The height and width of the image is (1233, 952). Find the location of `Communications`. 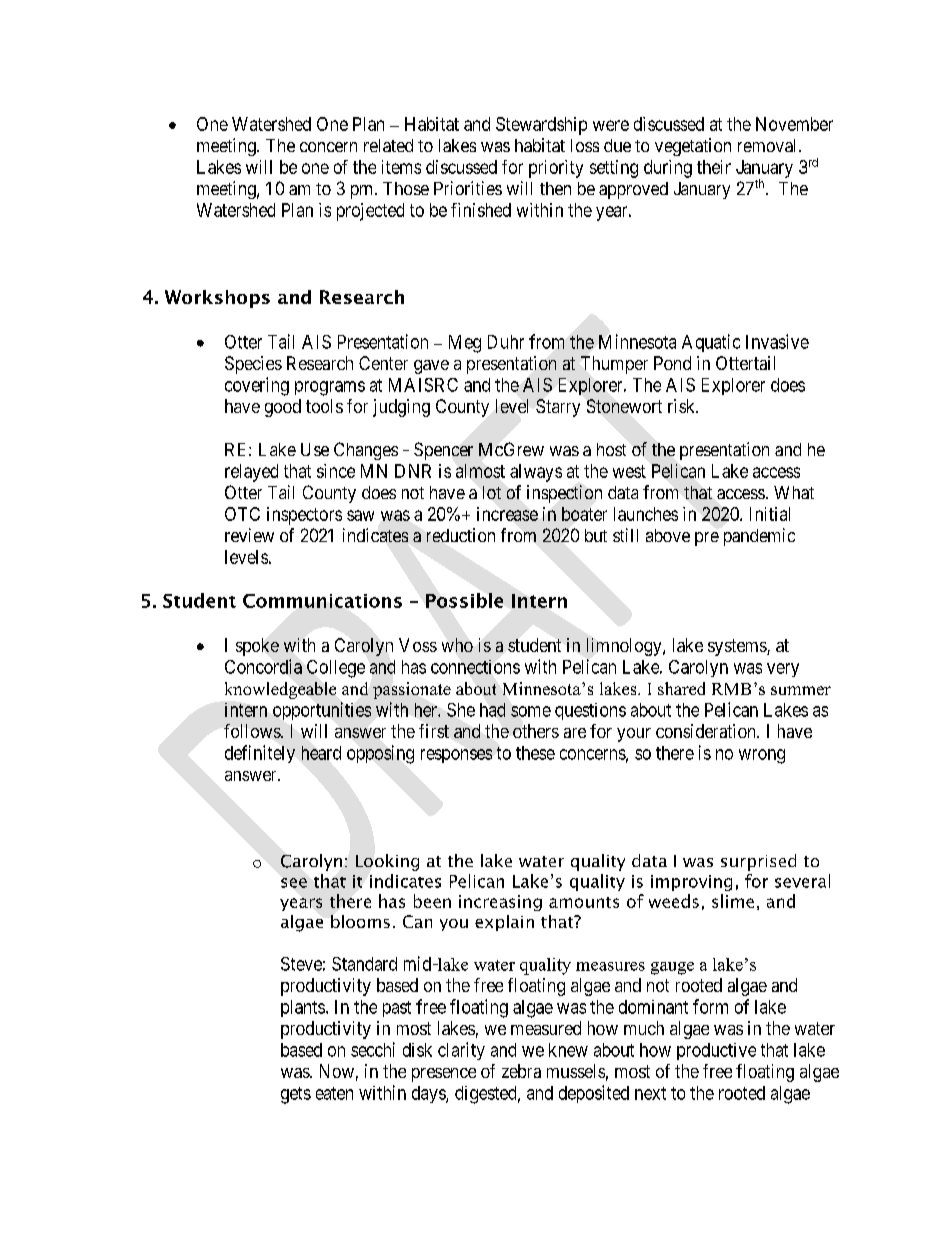

Communications is located at coordinates (322, 601).
